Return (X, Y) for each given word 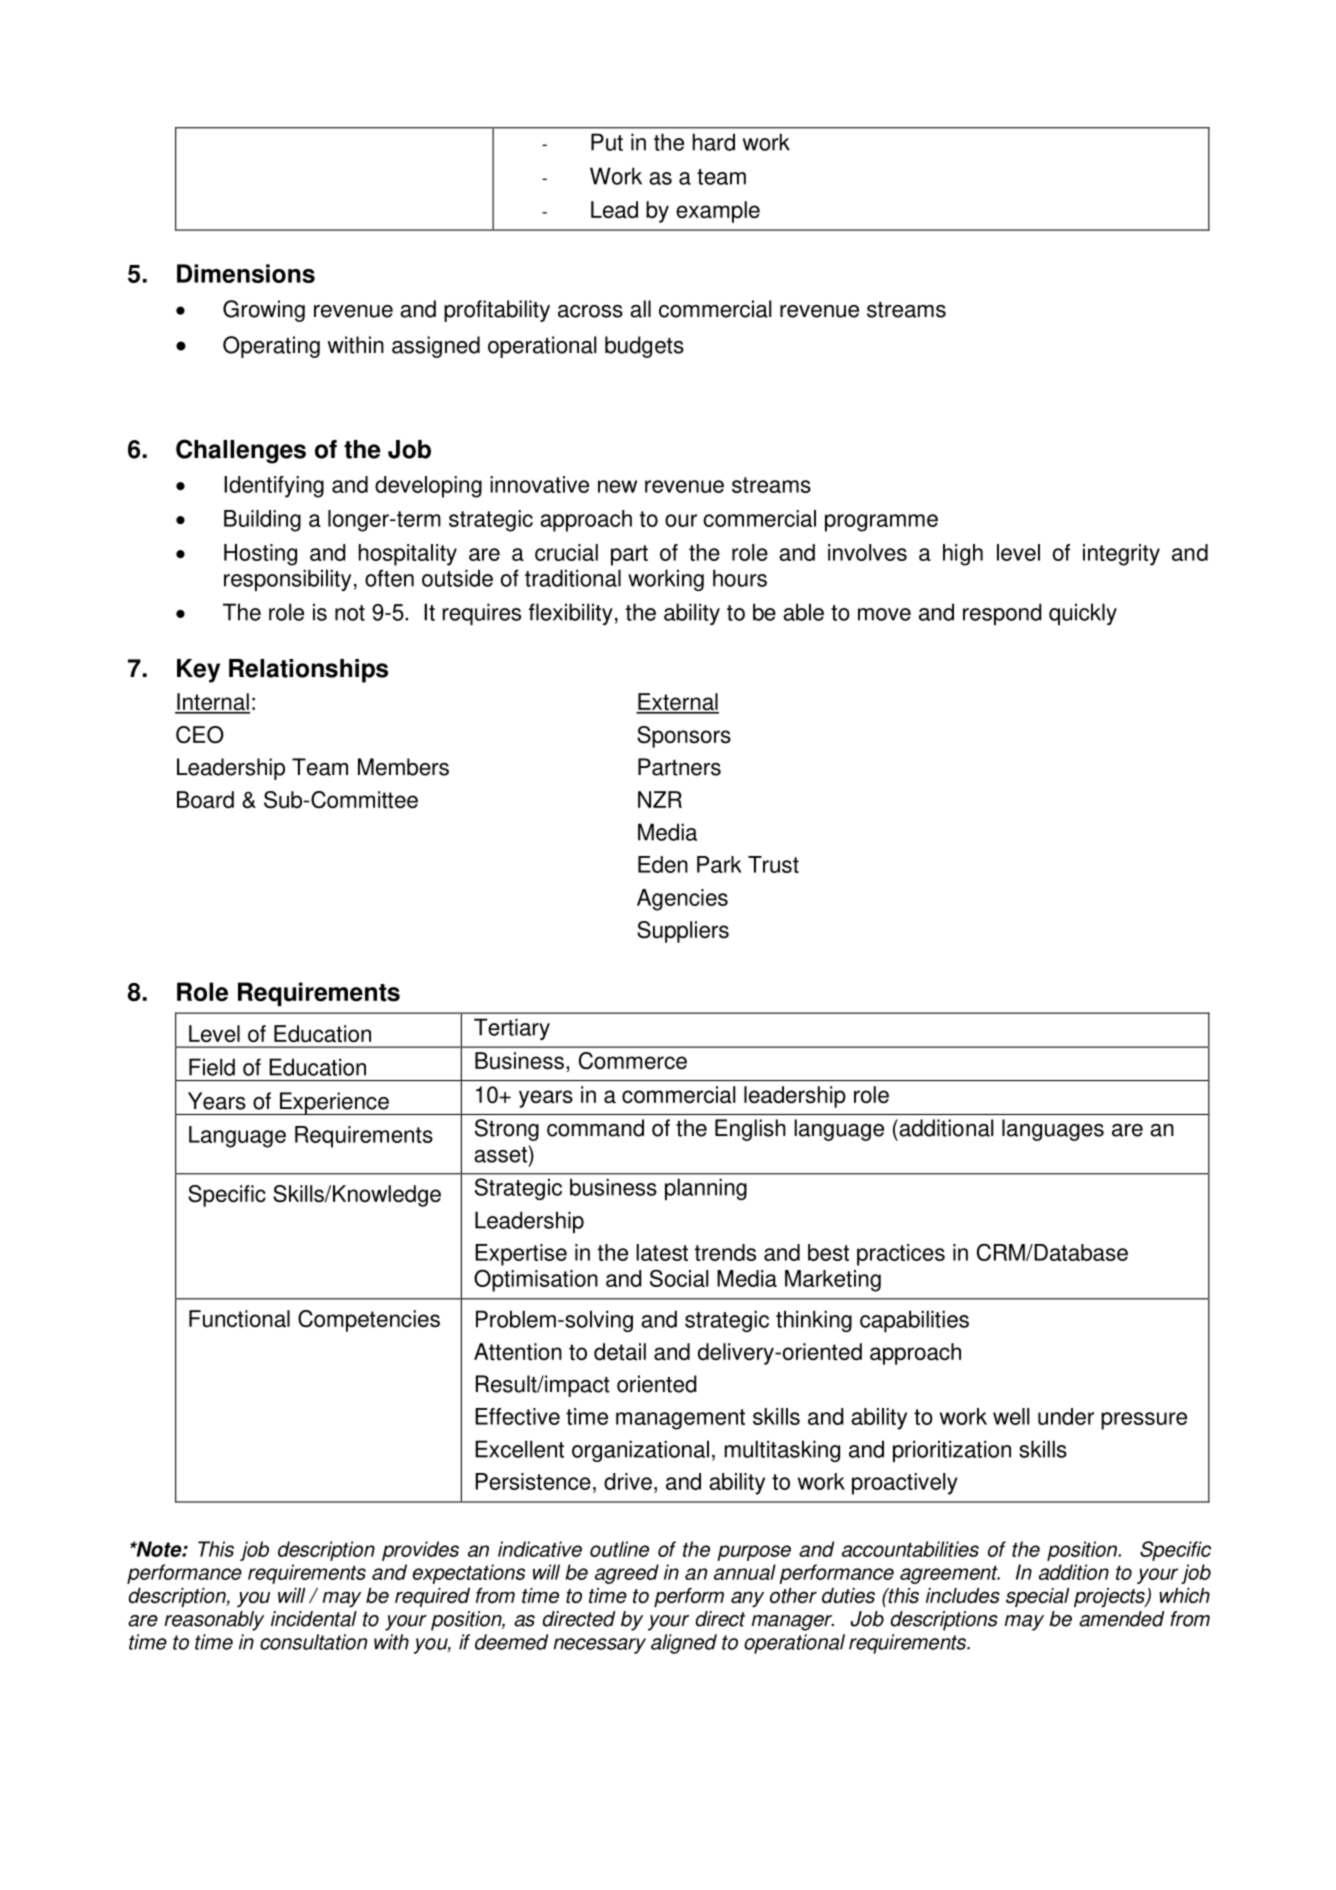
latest (662, 1252)
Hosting (260, 555)
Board (205, 800)
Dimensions (246, 273)
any (747, 1599)
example (718, 212)
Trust (773, 864)
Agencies (682, 900)
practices (901, 1255)
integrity (1121, 555)
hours (740, 578)
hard (714, 142)
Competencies (369, 1321)
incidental (314, 1619)
